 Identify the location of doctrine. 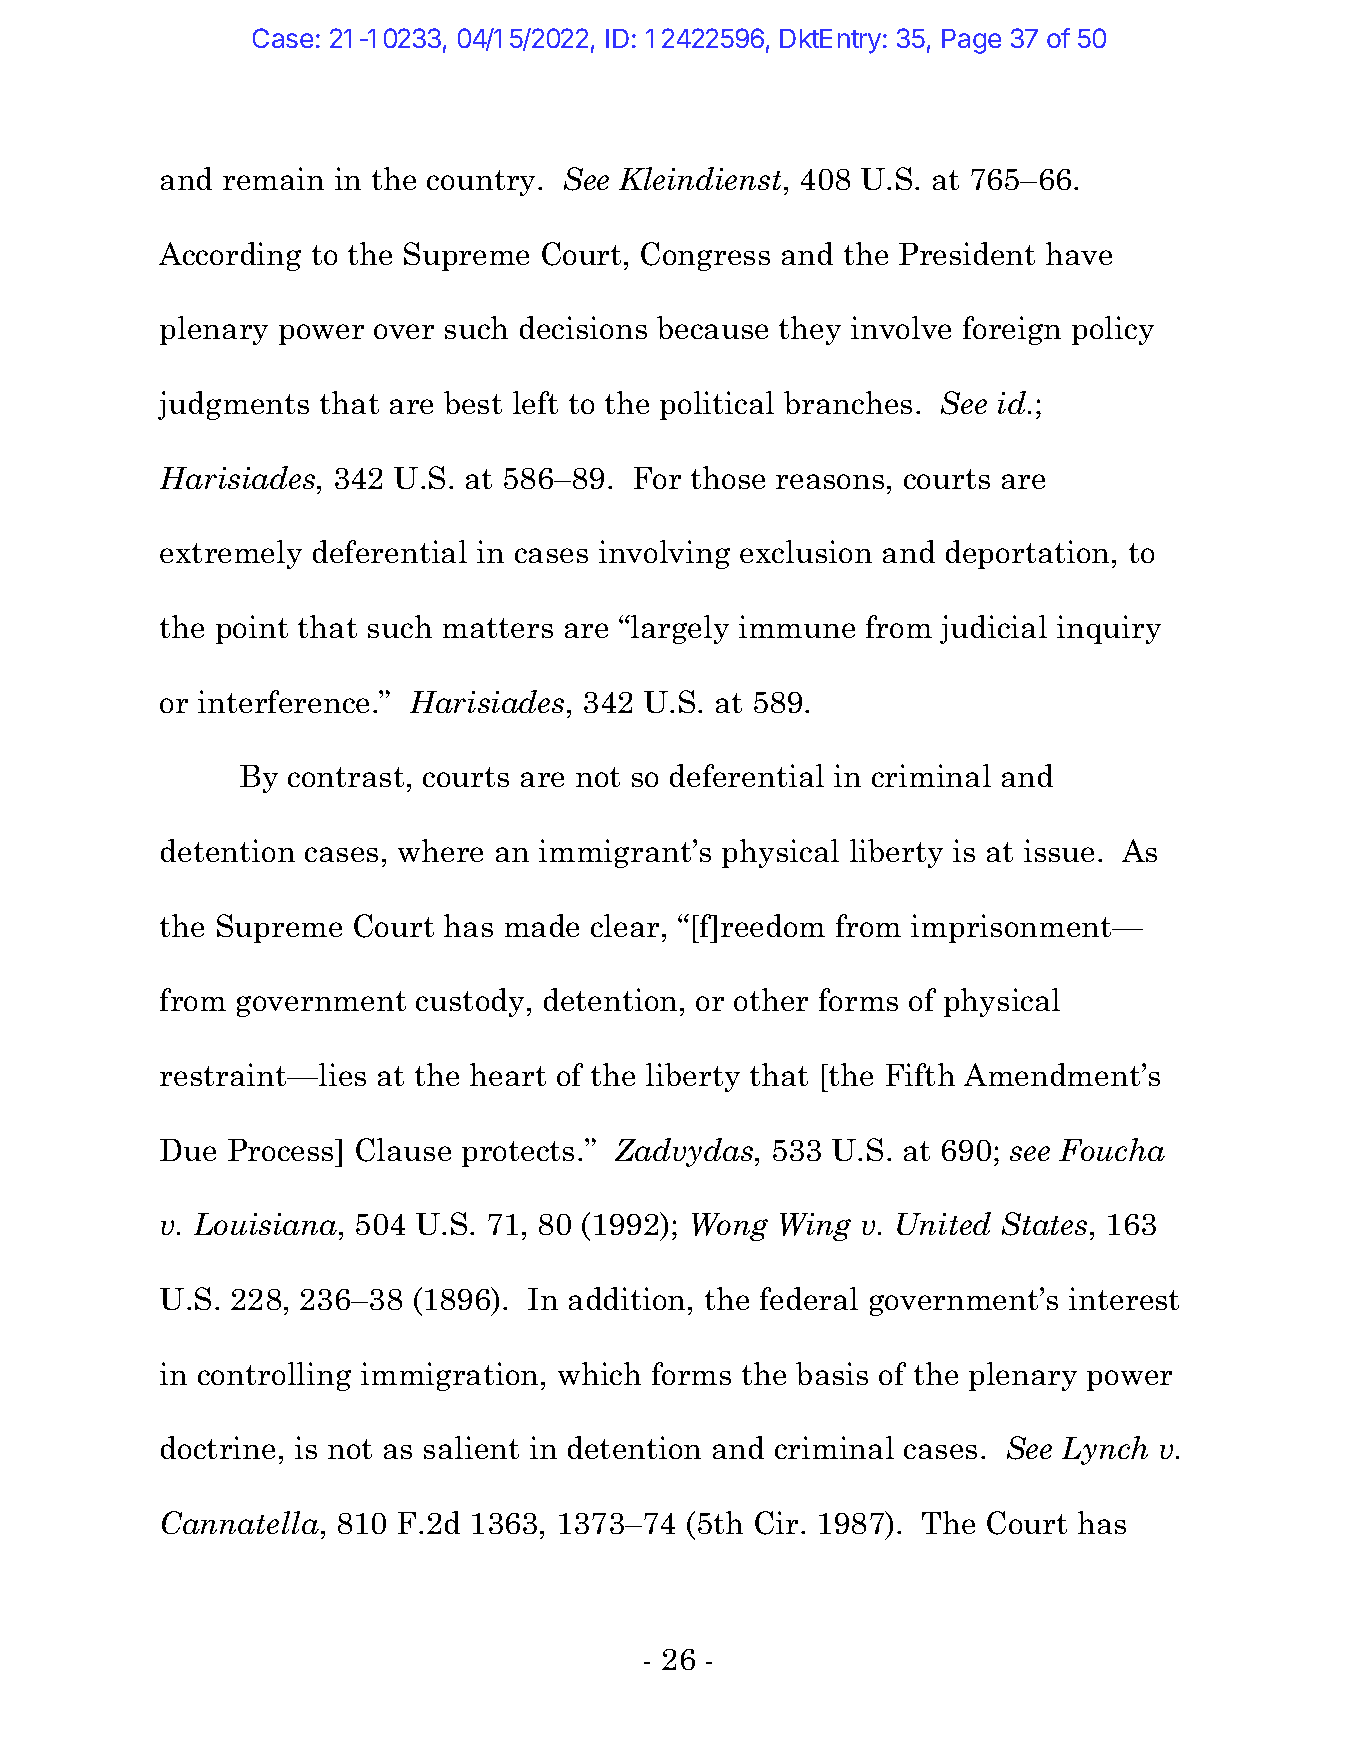
(218, 1447).
